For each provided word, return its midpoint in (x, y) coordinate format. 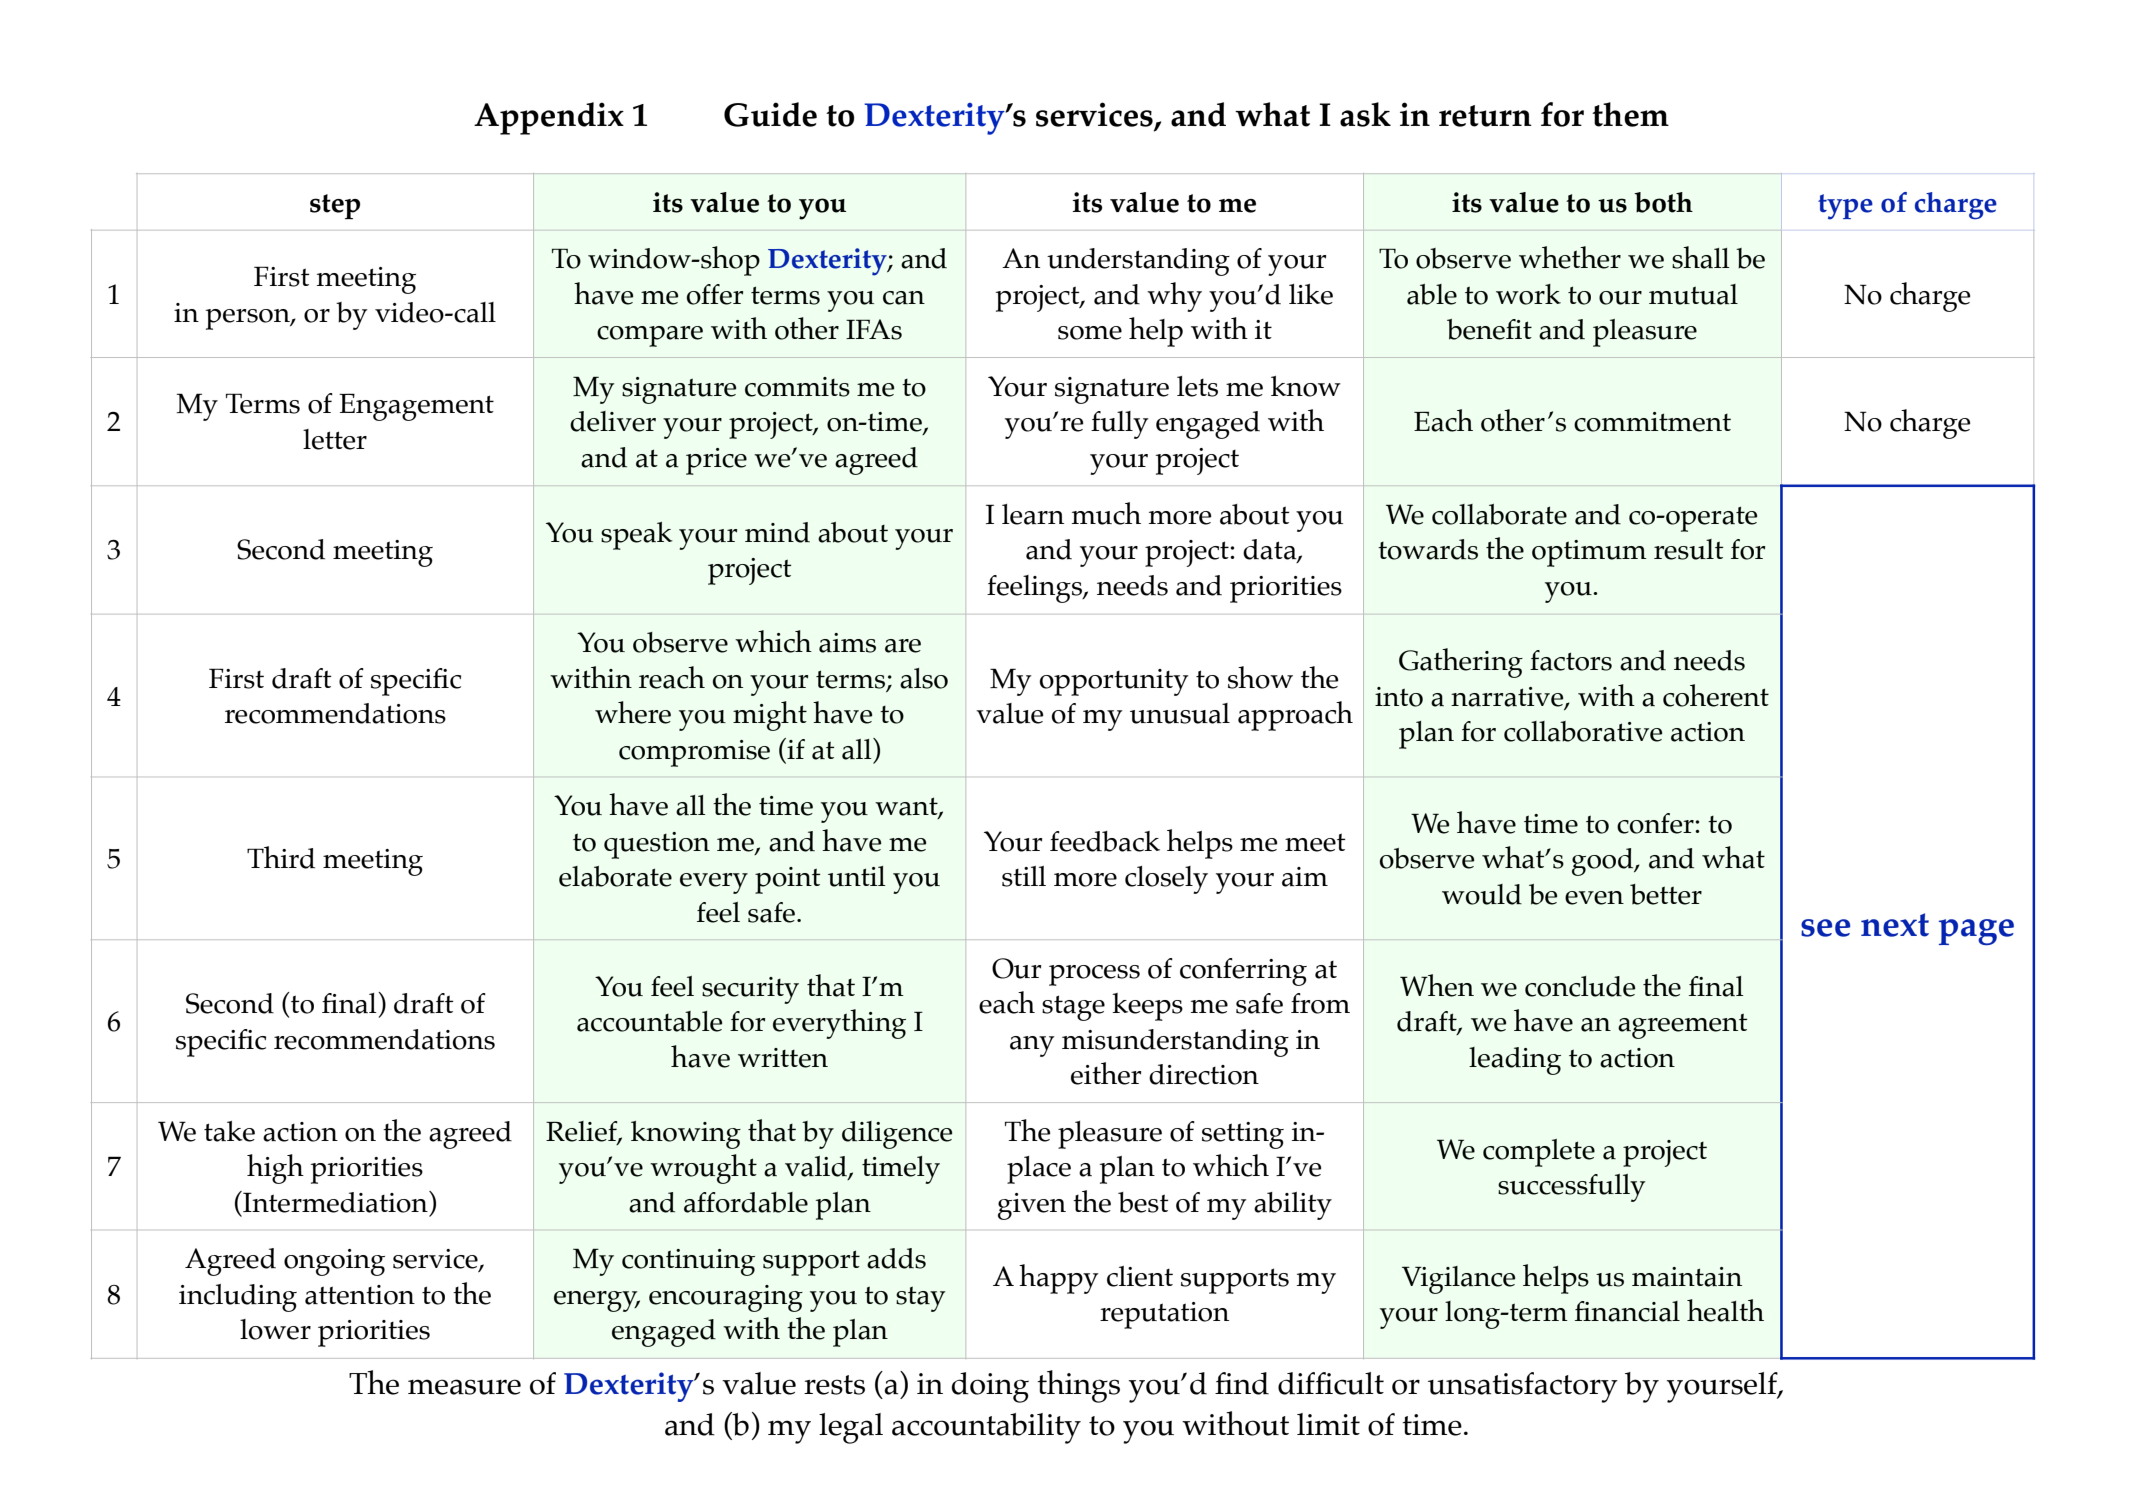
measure (464, 1387)
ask (1365, 114)
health (1725, 1310)
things (1078, 1386)
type (1845, 207)
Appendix (549, 118)
